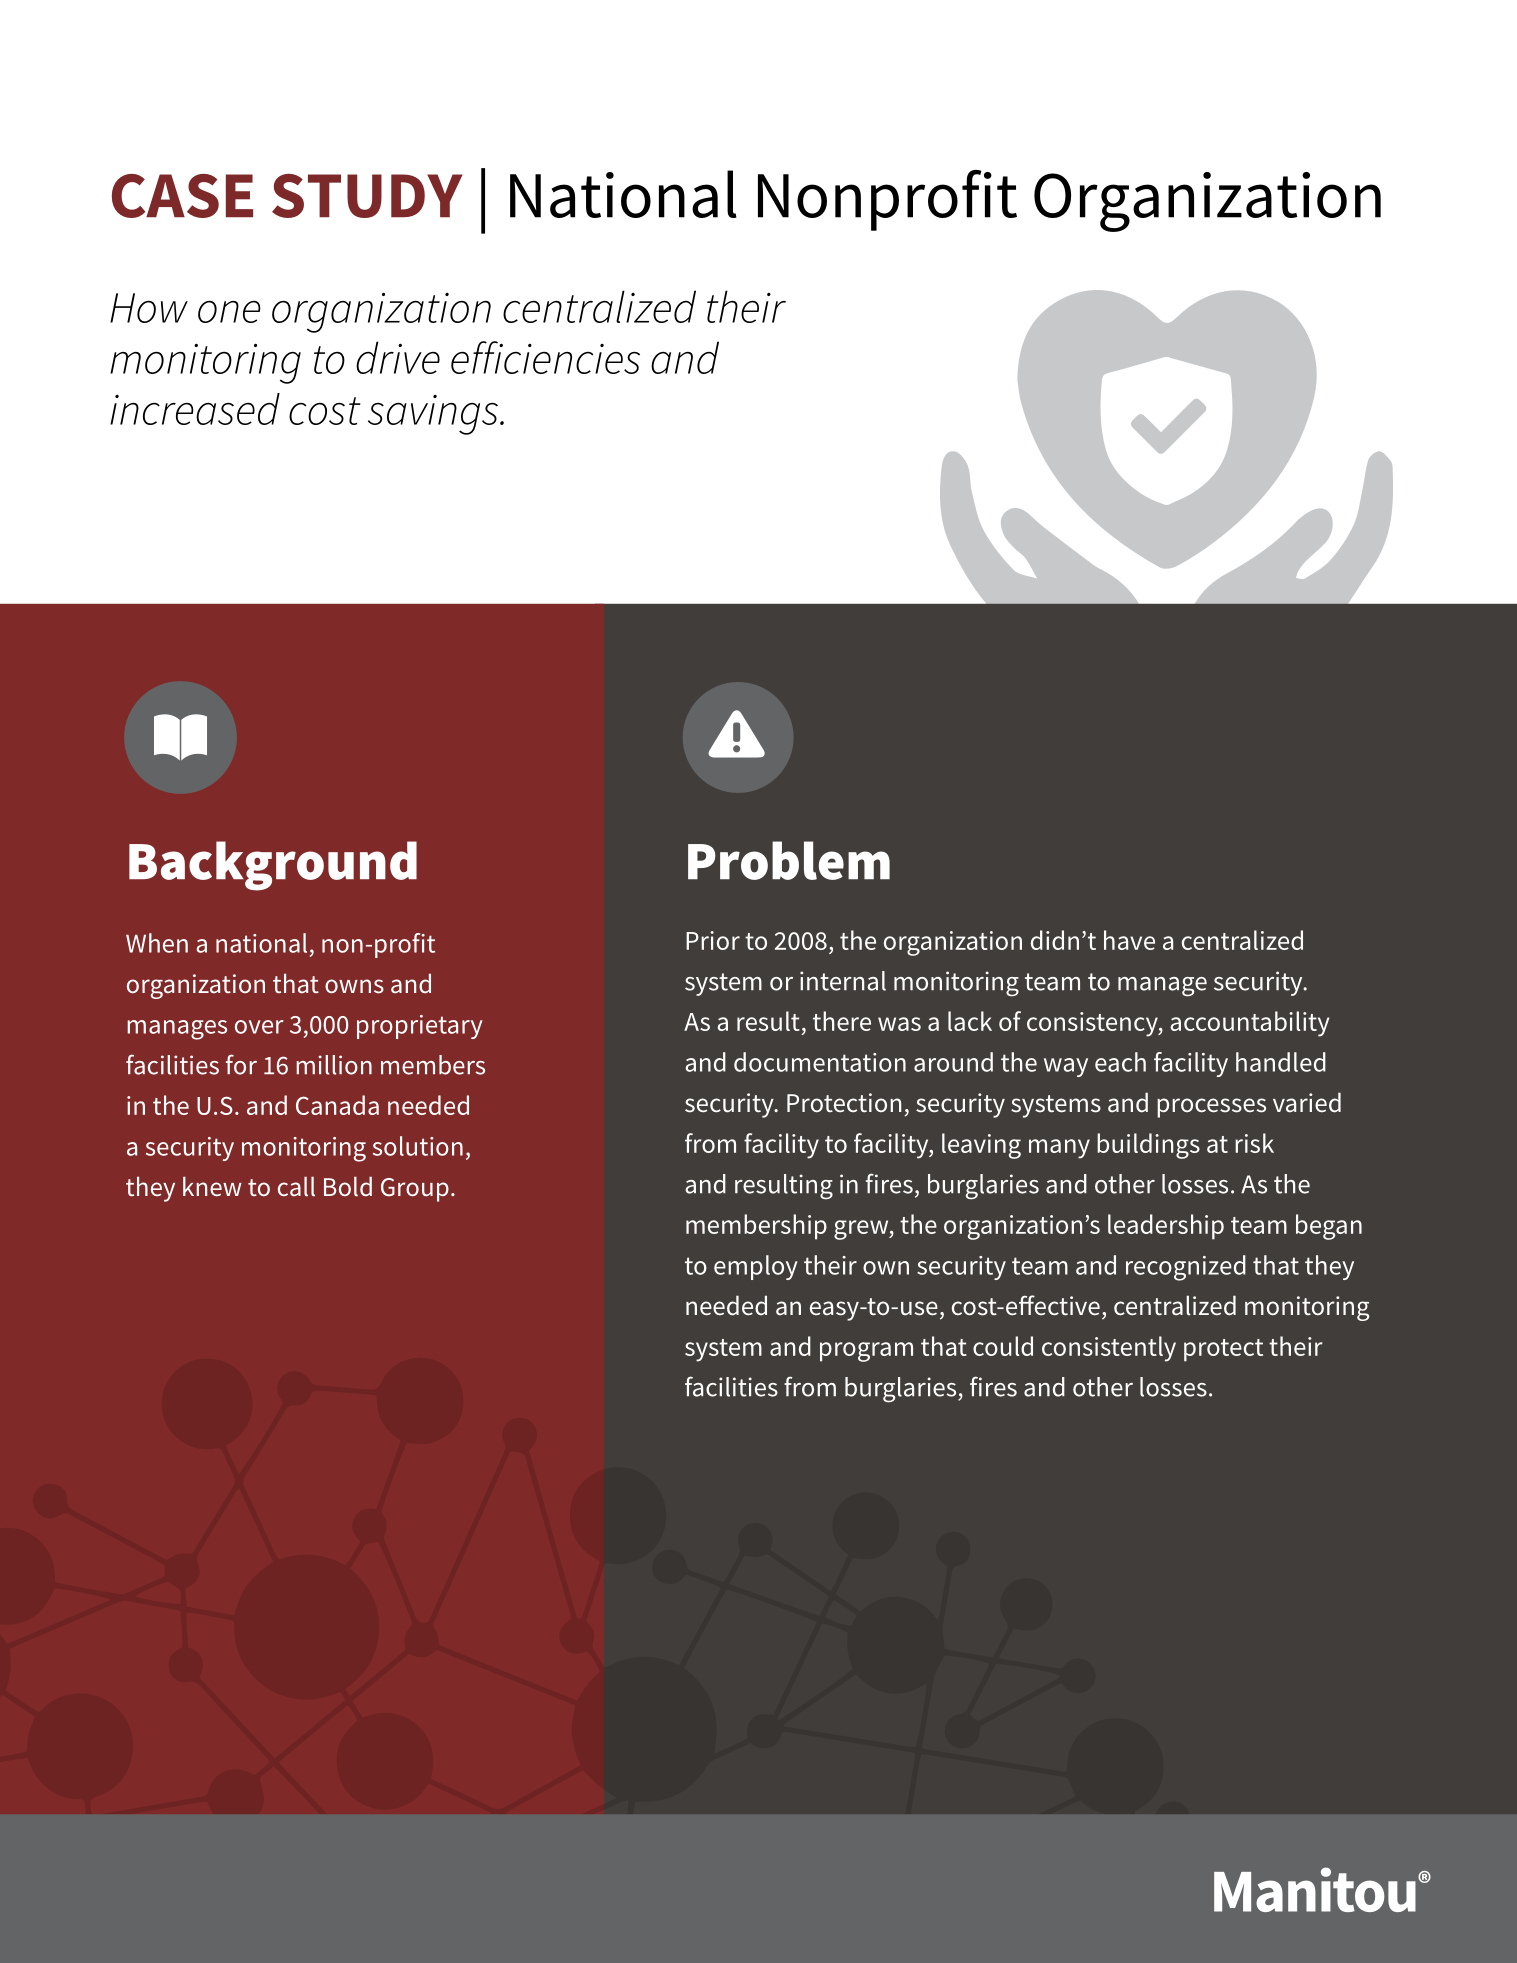 This screenshot has width=1517, height=1963. Describe the element at coordinates (756, 1267) in the screenshot. I see `employ` at that location.
